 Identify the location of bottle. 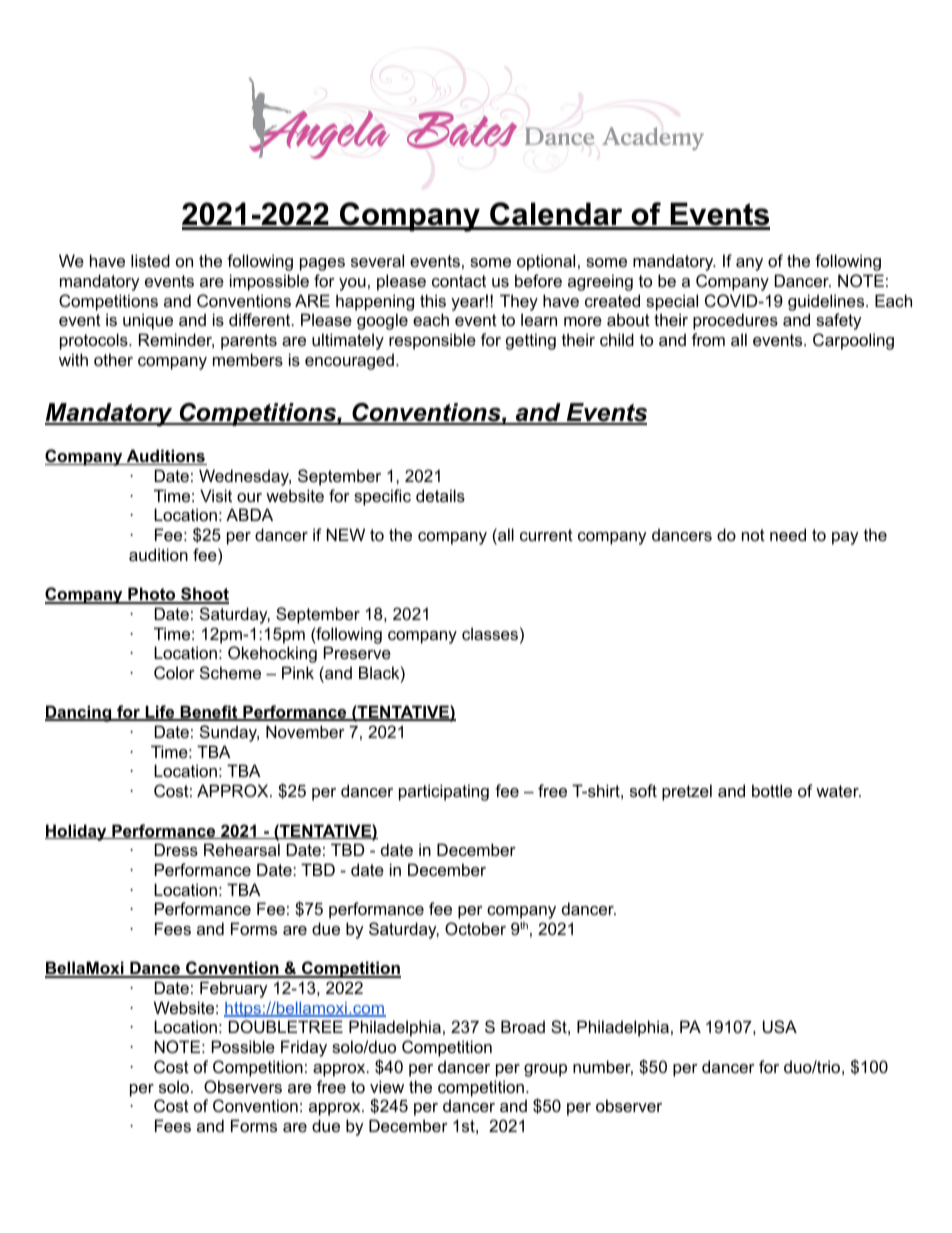
(772, 790).
